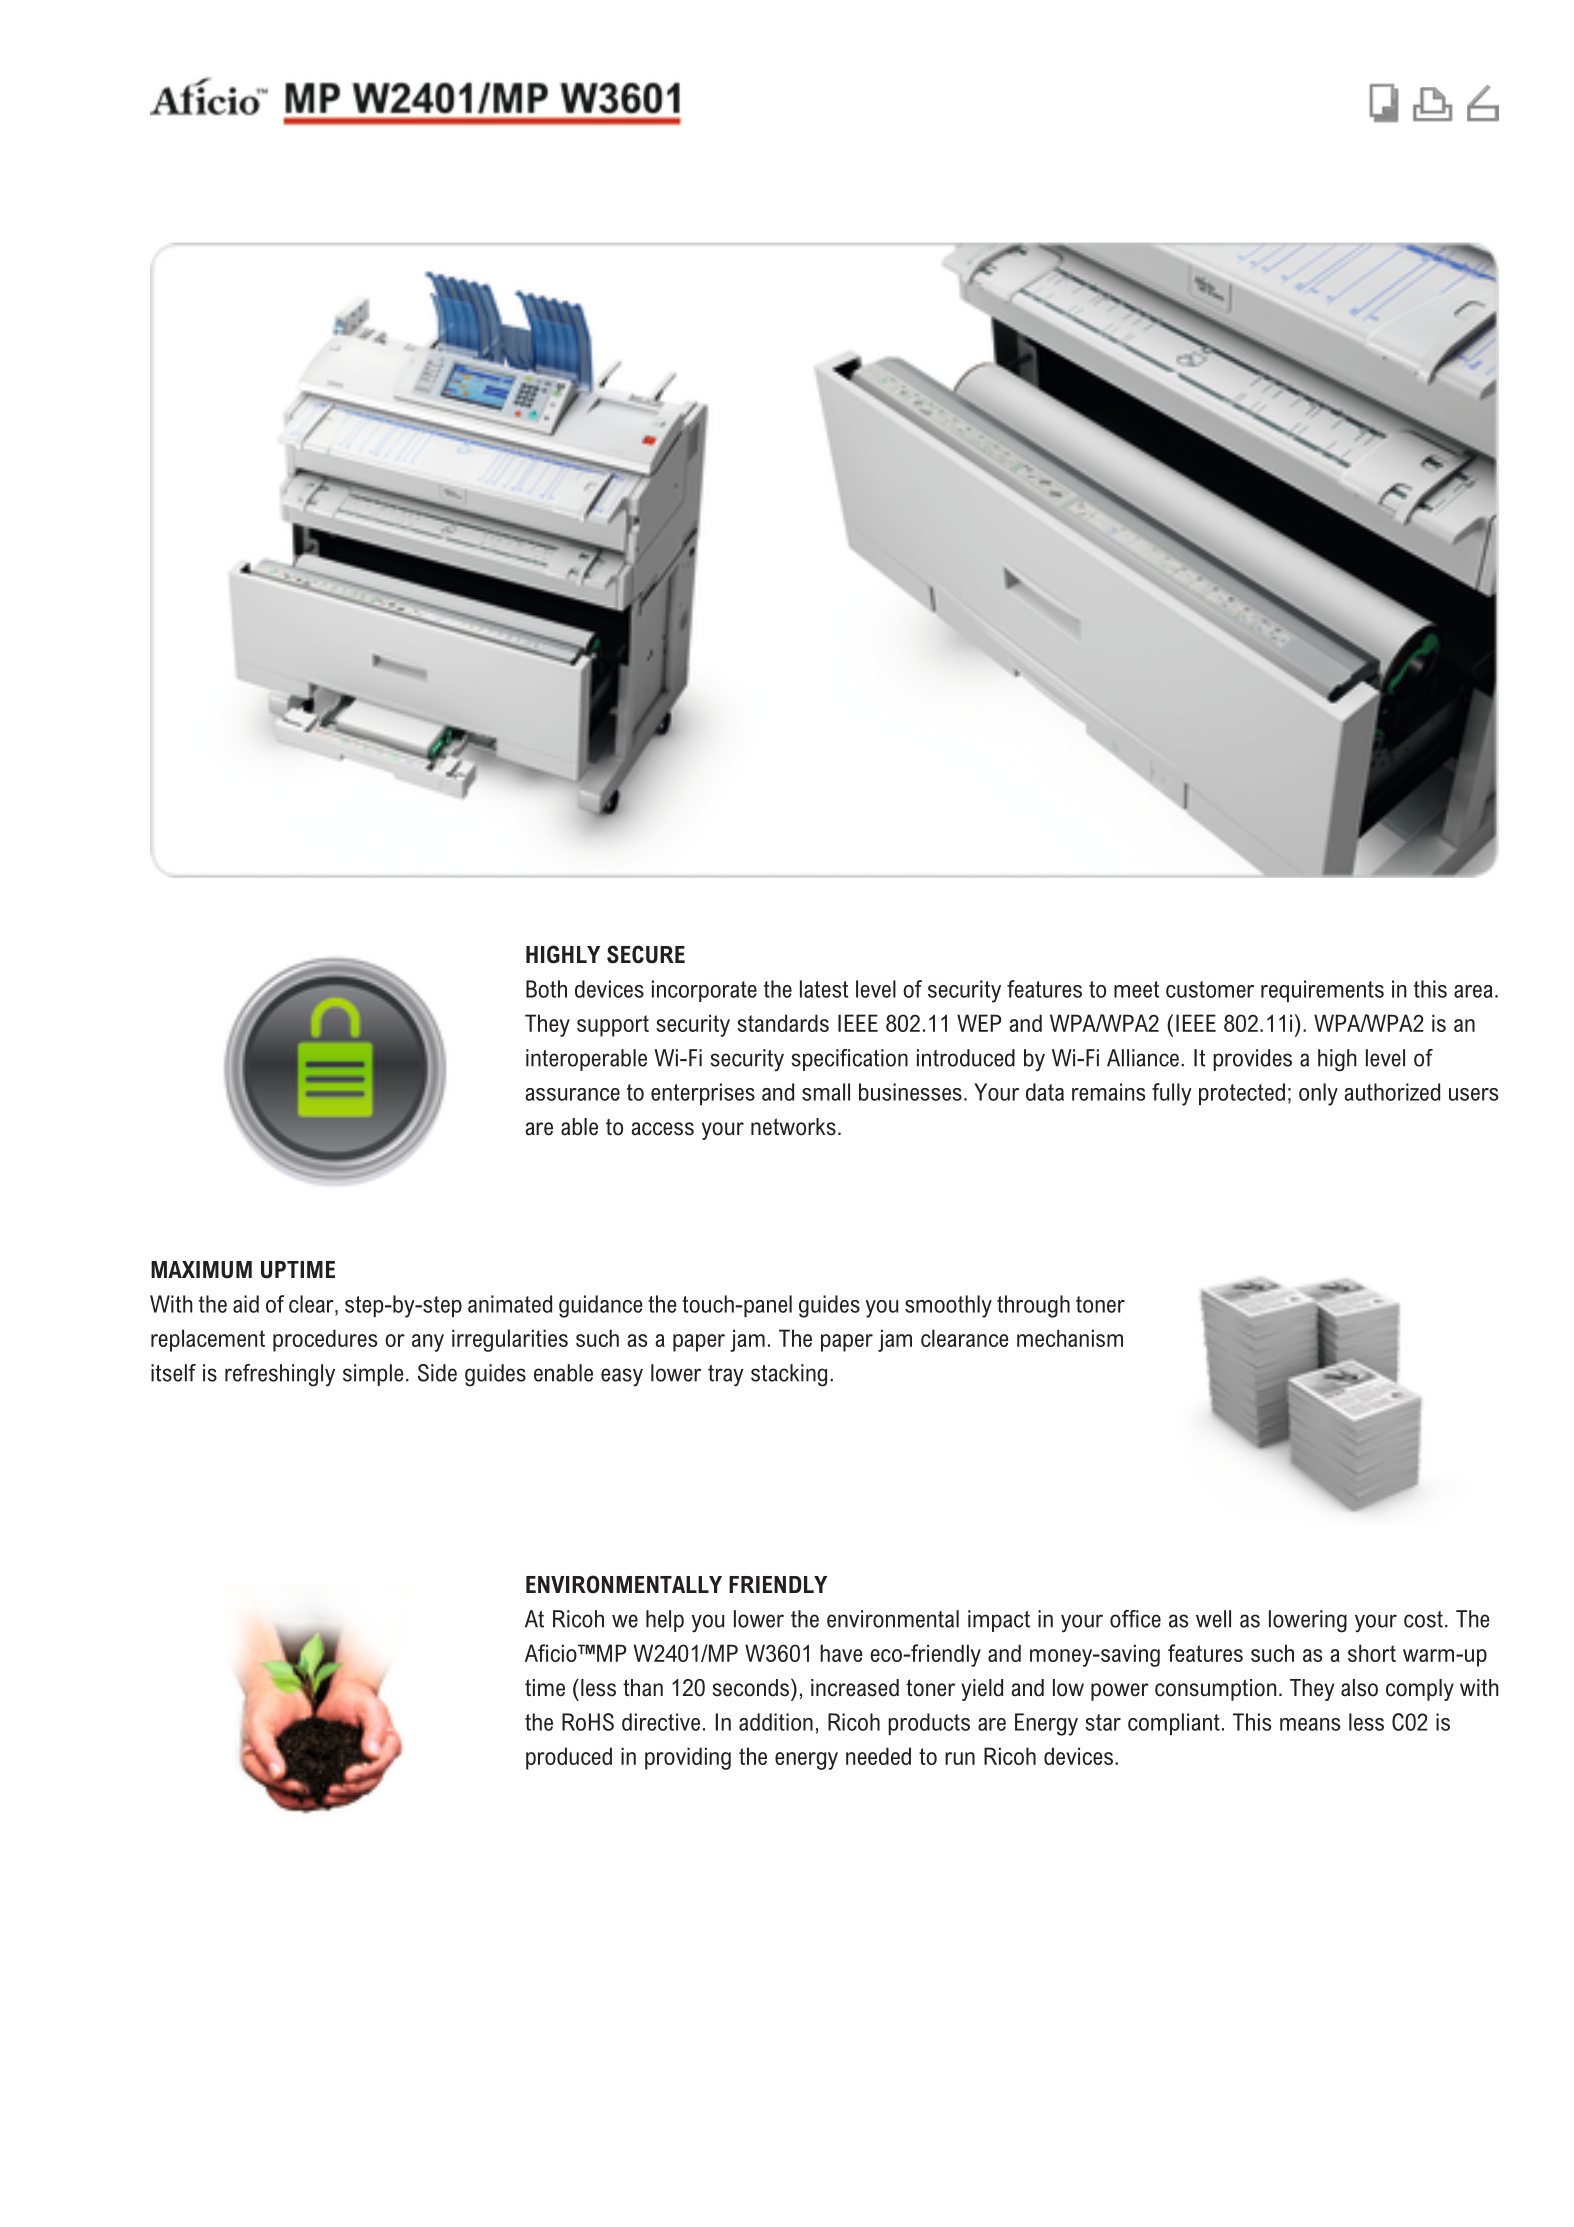 This page has height=2227, width=1574. What do you see at coordinates (1322, 991) in the page?
I see `requirements` at bounding box center [1322, 991].
